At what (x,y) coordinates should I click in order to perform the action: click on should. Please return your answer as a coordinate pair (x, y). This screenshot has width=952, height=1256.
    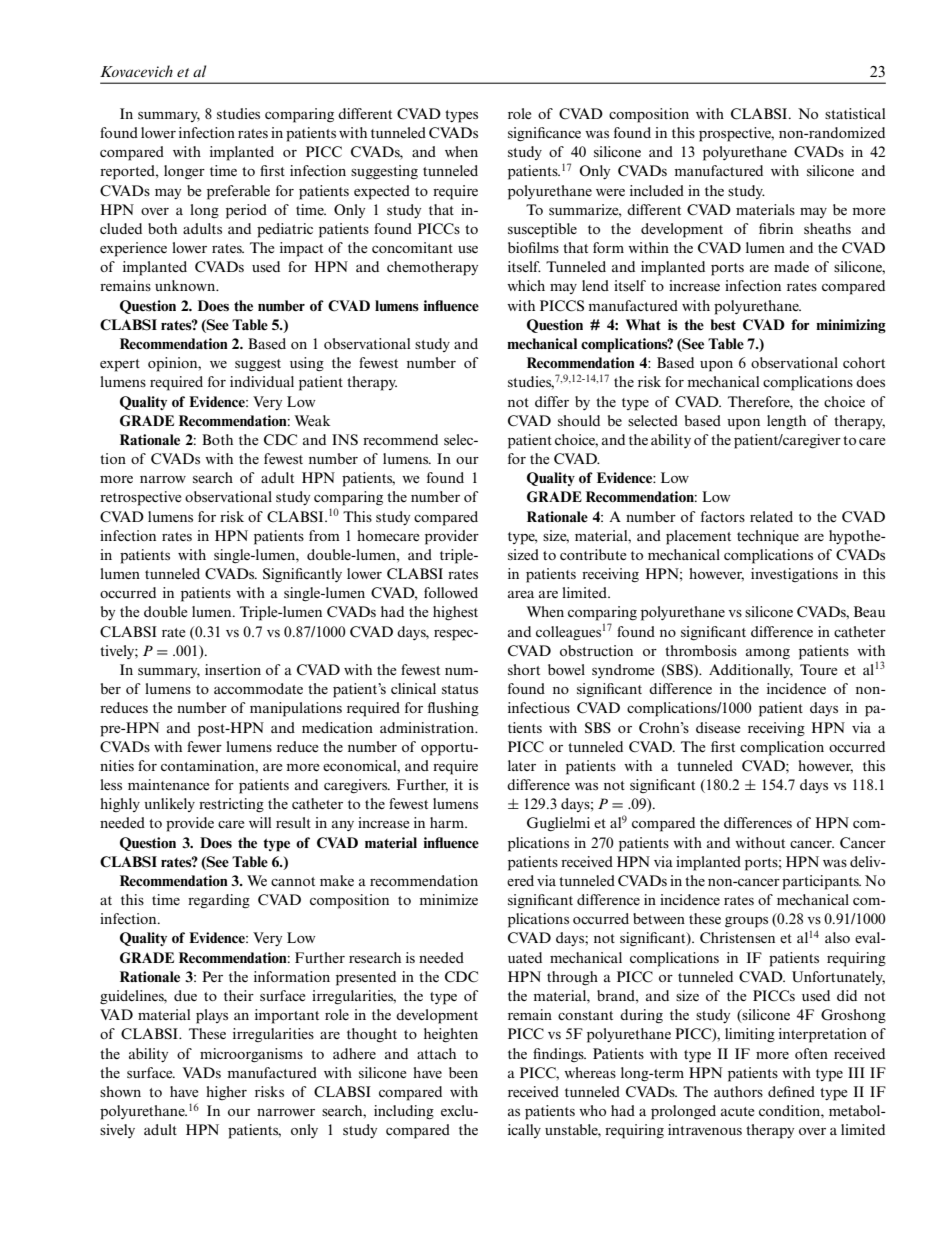
    Looking at the image, I should click on (579, 420).
